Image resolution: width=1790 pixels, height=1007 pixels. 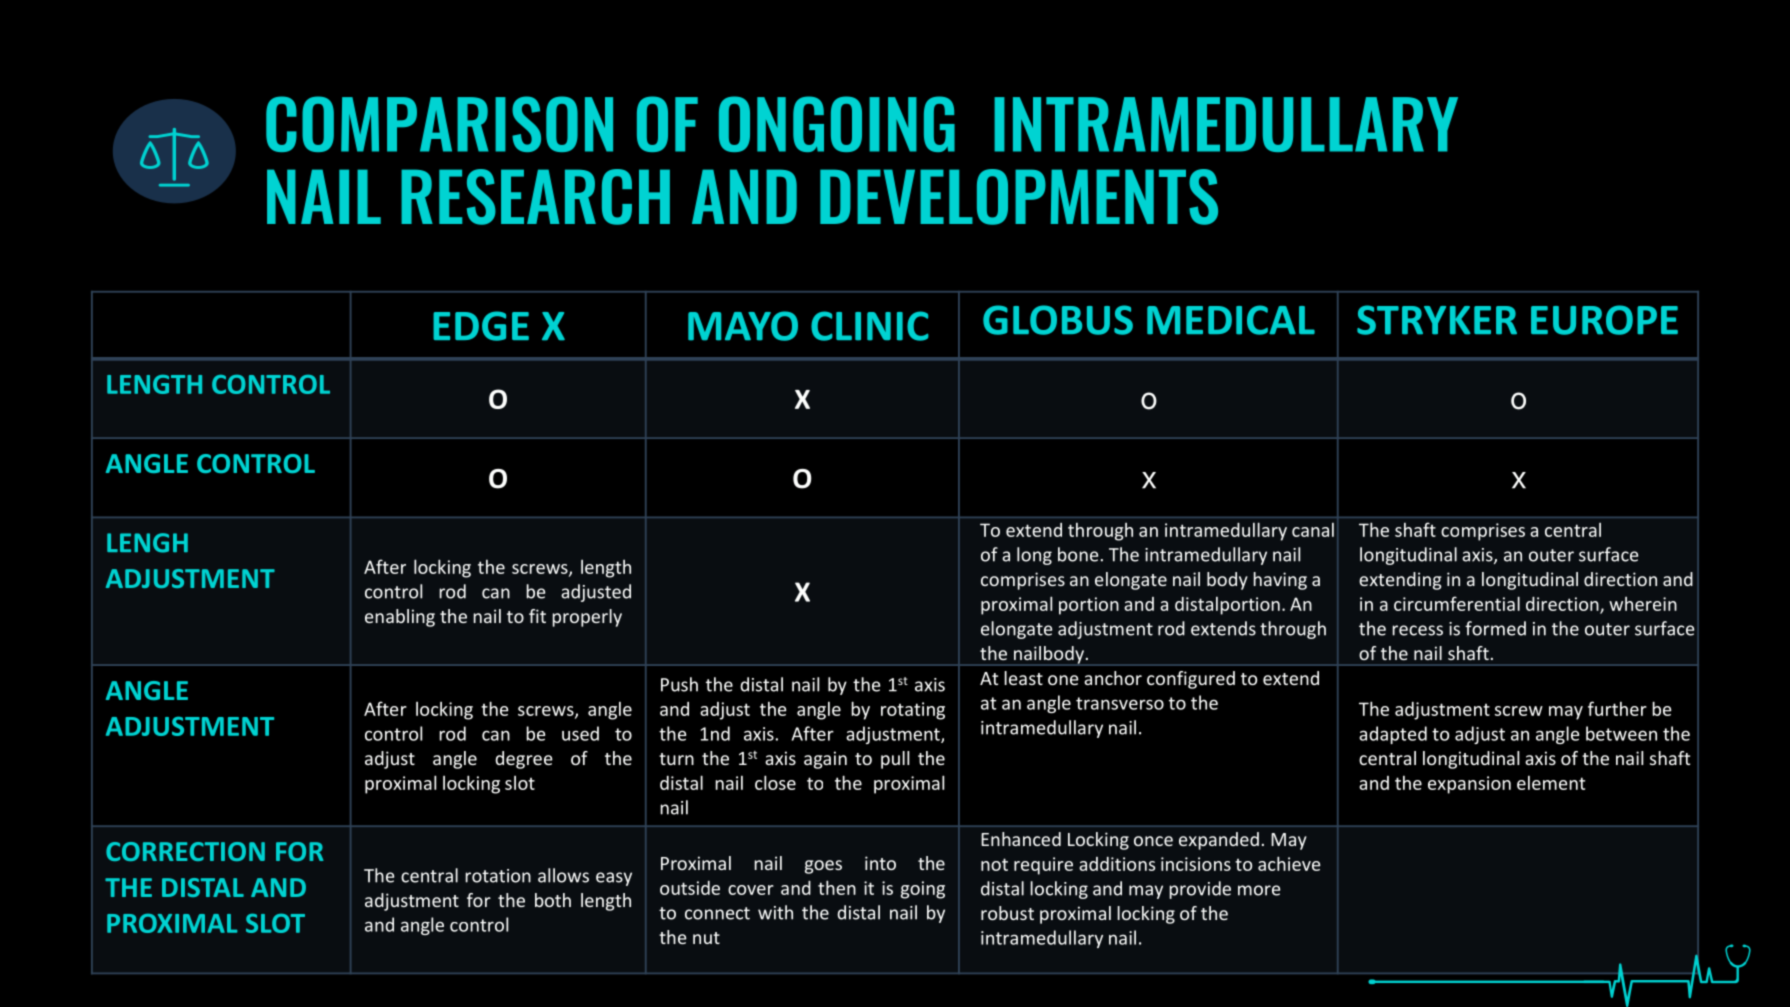 I want to click on robust, so click(x=1007, y=913).
